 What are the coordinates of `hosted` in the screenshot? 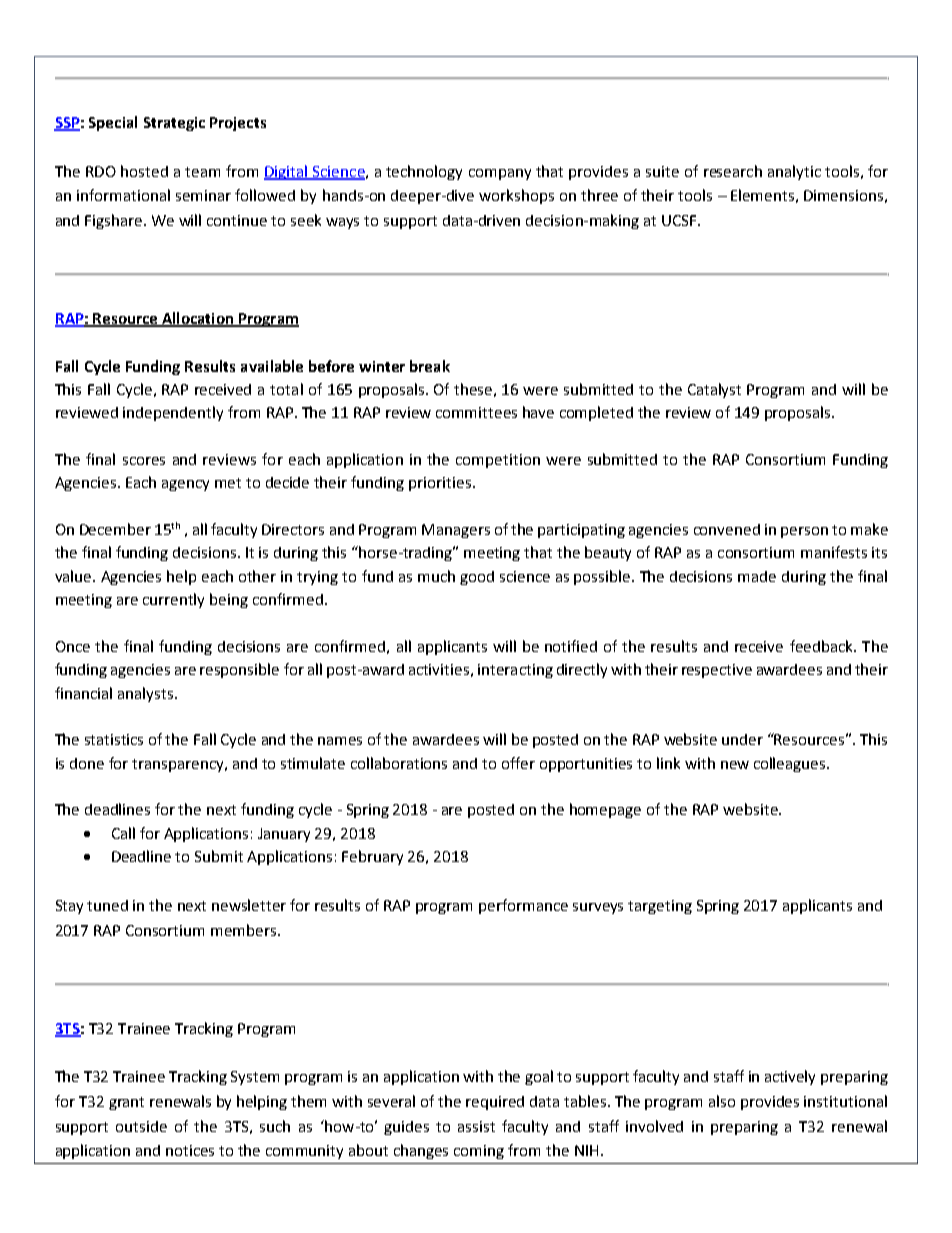 It's located at (144, 171).
